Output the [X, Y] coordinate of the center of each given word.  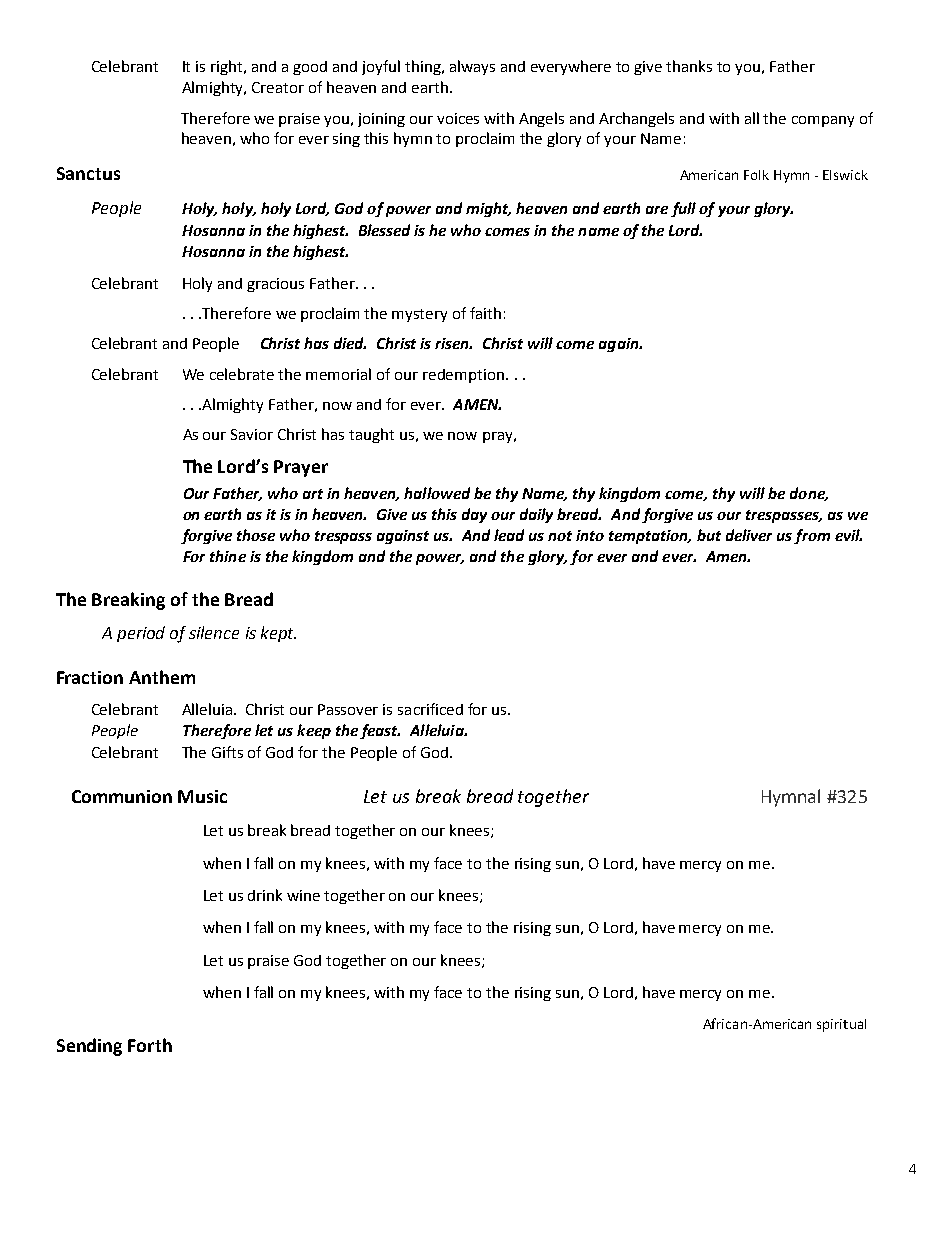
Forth [150, 1045]
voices [458, 118]
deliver [749, 535]
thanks [689, 66]
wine [303, 895]
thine [228, 556]
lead [509, 535]
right [228, 67]
